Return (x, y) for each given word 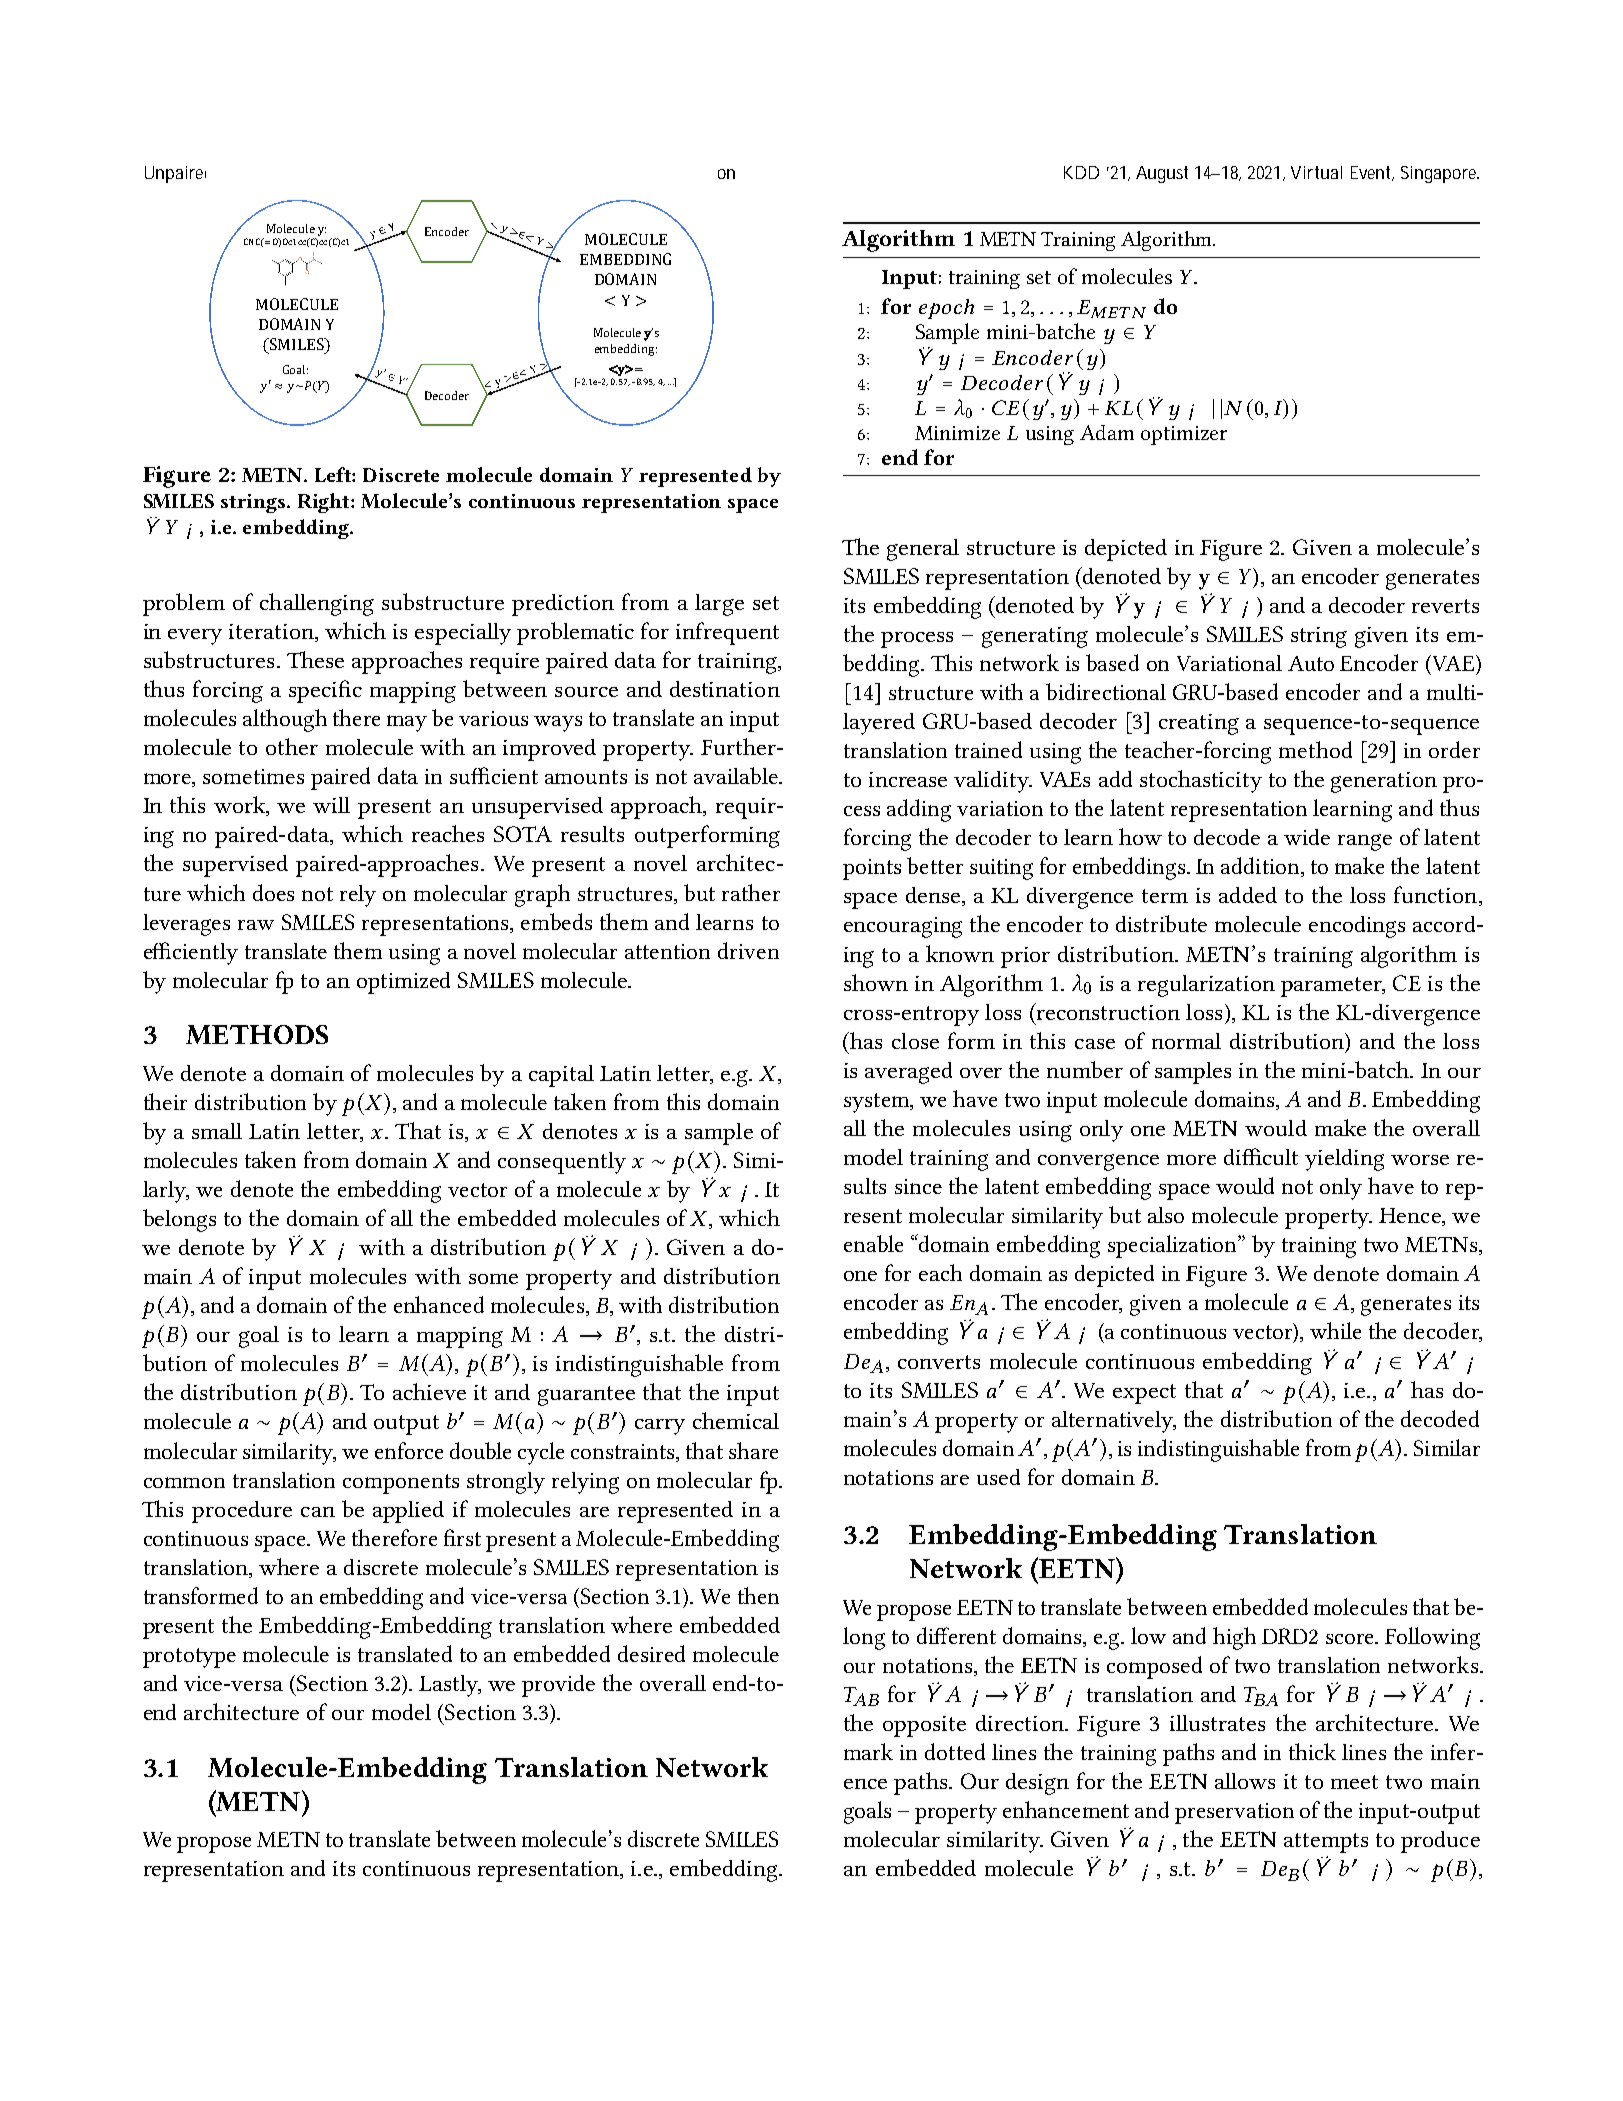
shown (876, 982)
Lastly (450, 1686)
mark (868, 1751)
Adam (1107, 432)
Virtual (1316, 172)
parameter (1332, 987)
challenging (317, 604)
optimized (403, 983)
